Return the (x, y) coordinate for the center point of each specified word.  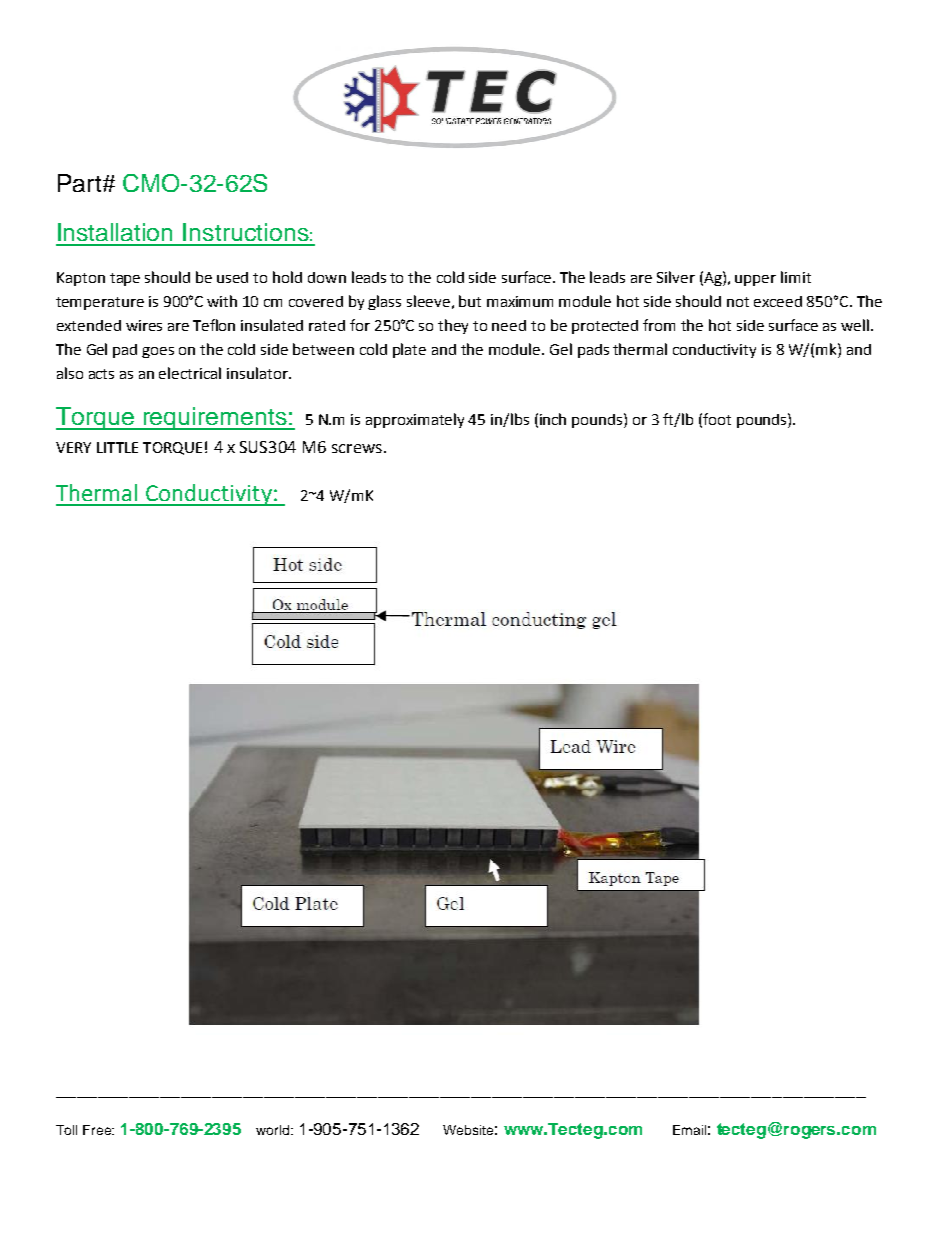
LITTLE (117, 447)
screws (358, 448)
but (470, 301)
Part (79, 183)
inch (553, 419)
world (272, 1130)
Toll (66, 1130)
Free (98, 1130)
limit (796, 277)
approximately (415, 420)
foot (717, 419)
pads (593, 351)
